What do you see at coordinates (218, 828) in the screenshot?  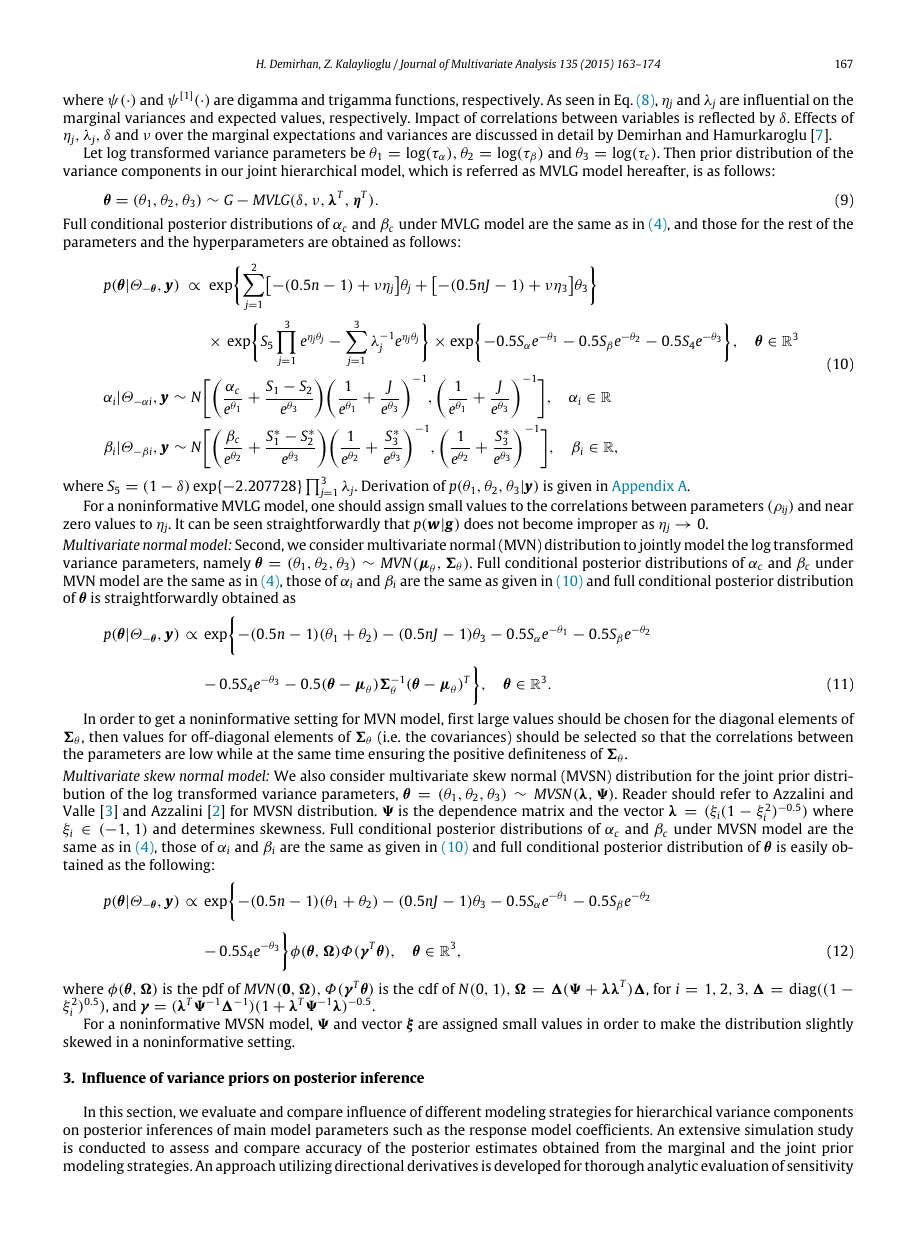 I see `determines` at bounding box center [218, 828].
